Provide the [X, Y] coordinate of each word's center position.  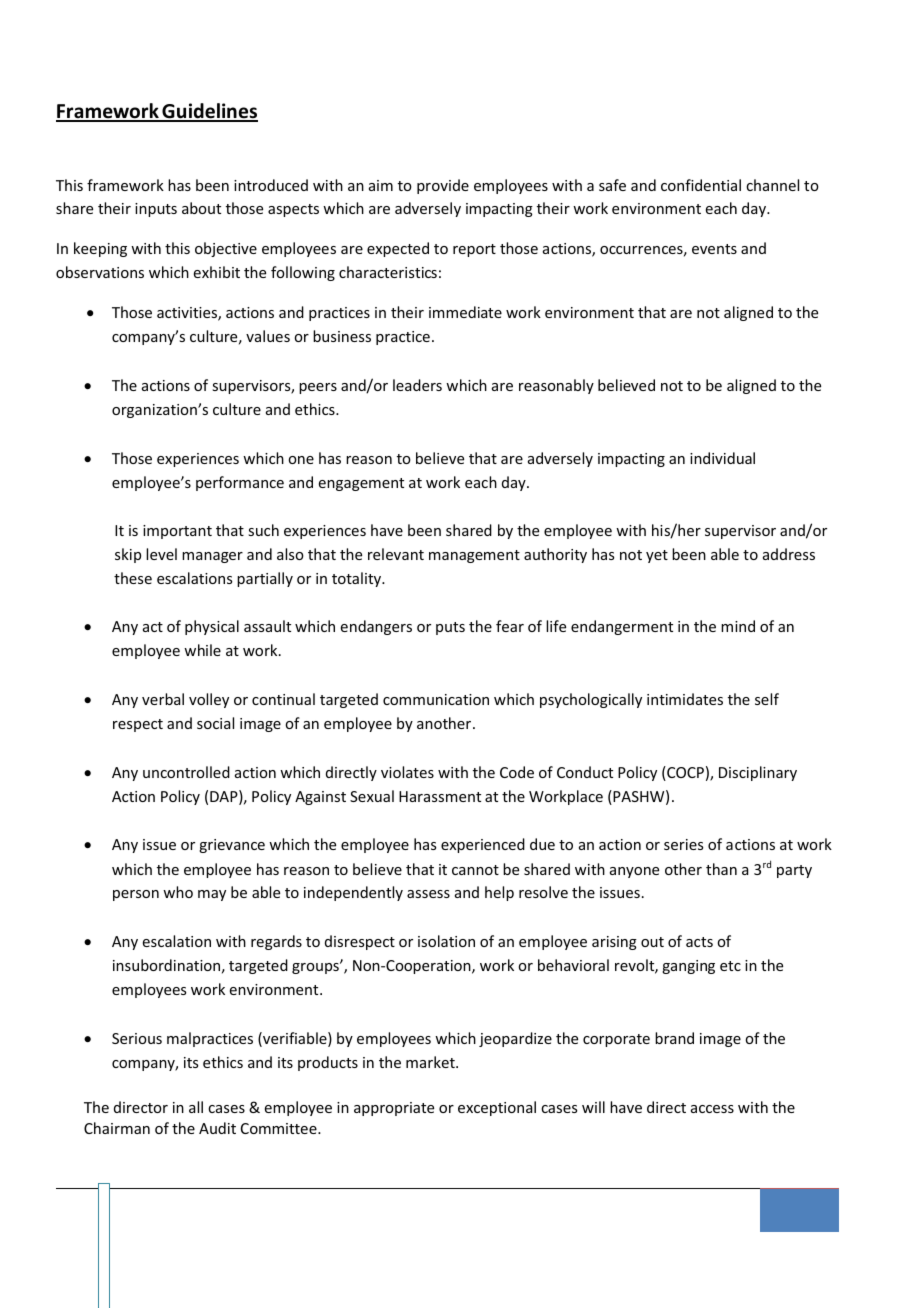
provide [443, 186]
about [201, 208]
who [178, 892]
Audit [217, 1128]
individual [722, 458]
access [712, 1109]
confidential [701, 185]
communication [436, 699]
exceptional [497, 1108]
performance [240, 483]
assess [428, 894]
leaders [417, 385]
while [202, 650]
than [721, 869]
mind [738, 626]
